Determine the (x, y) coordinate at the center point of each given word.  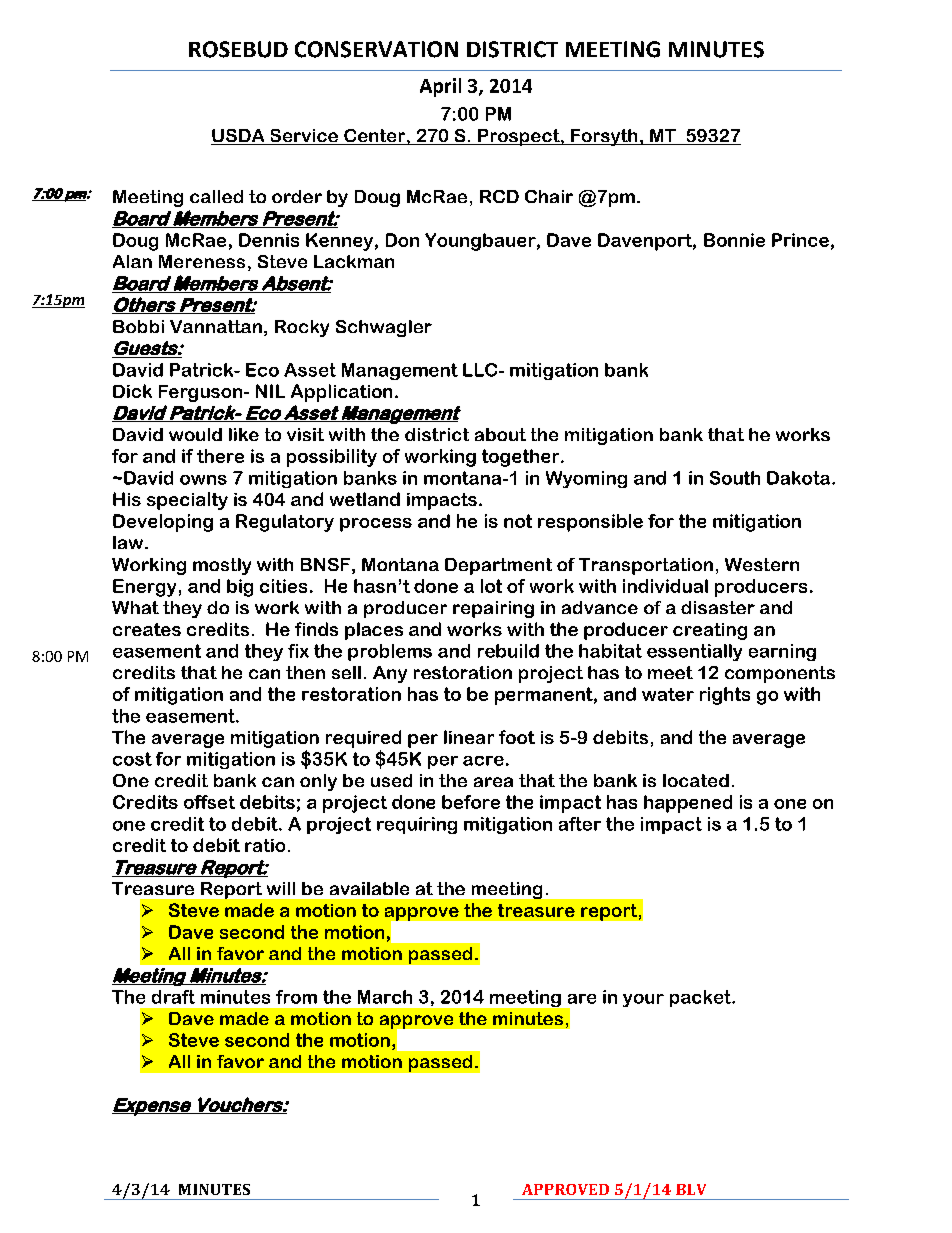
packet (702, 998)
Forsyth (604, 137)
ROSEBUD (238, 49)
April (440, 87)
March (385, 997)
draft (173, 997)
